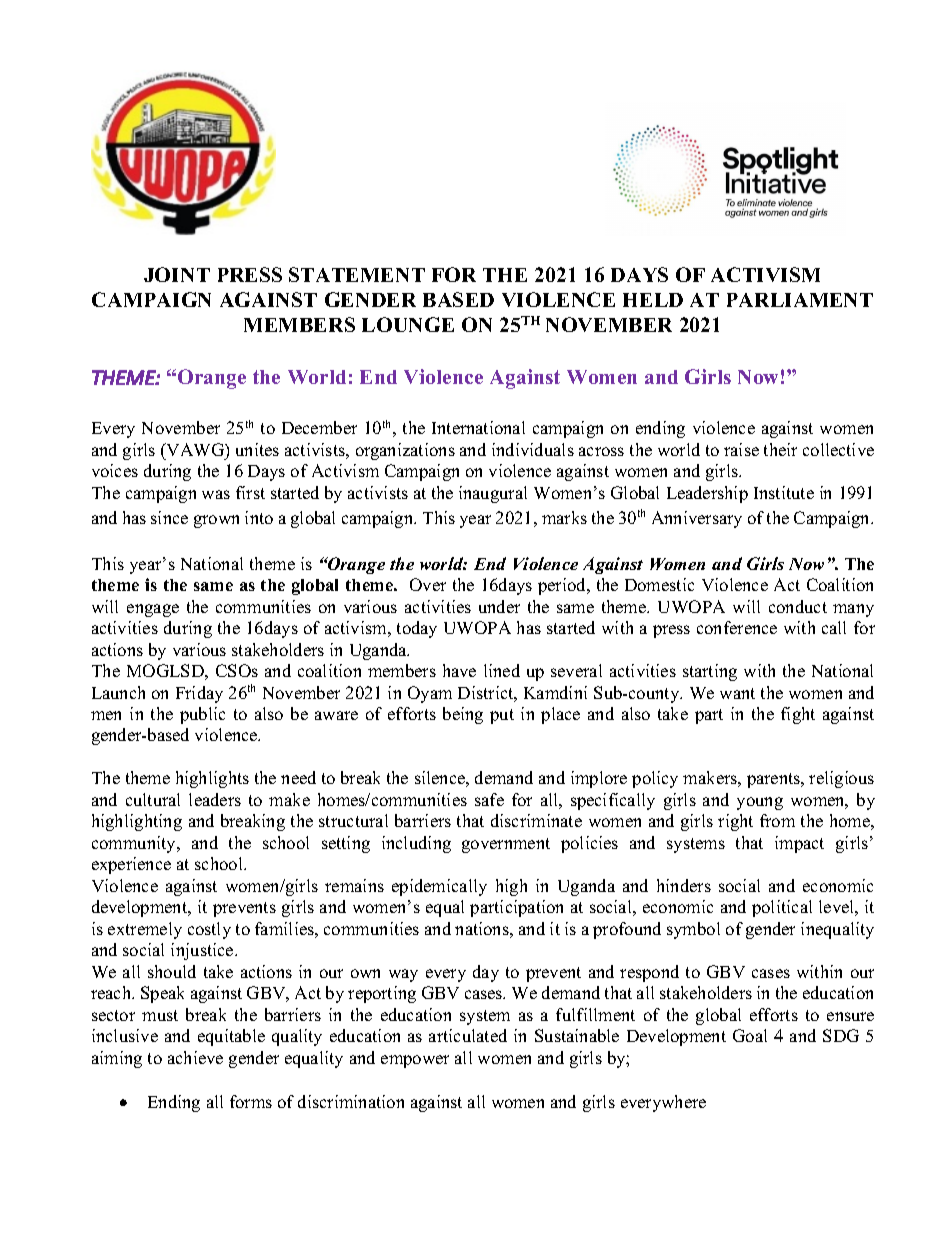 The width and height of the page is (952, 1233). What do you see at coordinates (499, 606) in the page?
I see `under` at bounding box center [499, 606].
